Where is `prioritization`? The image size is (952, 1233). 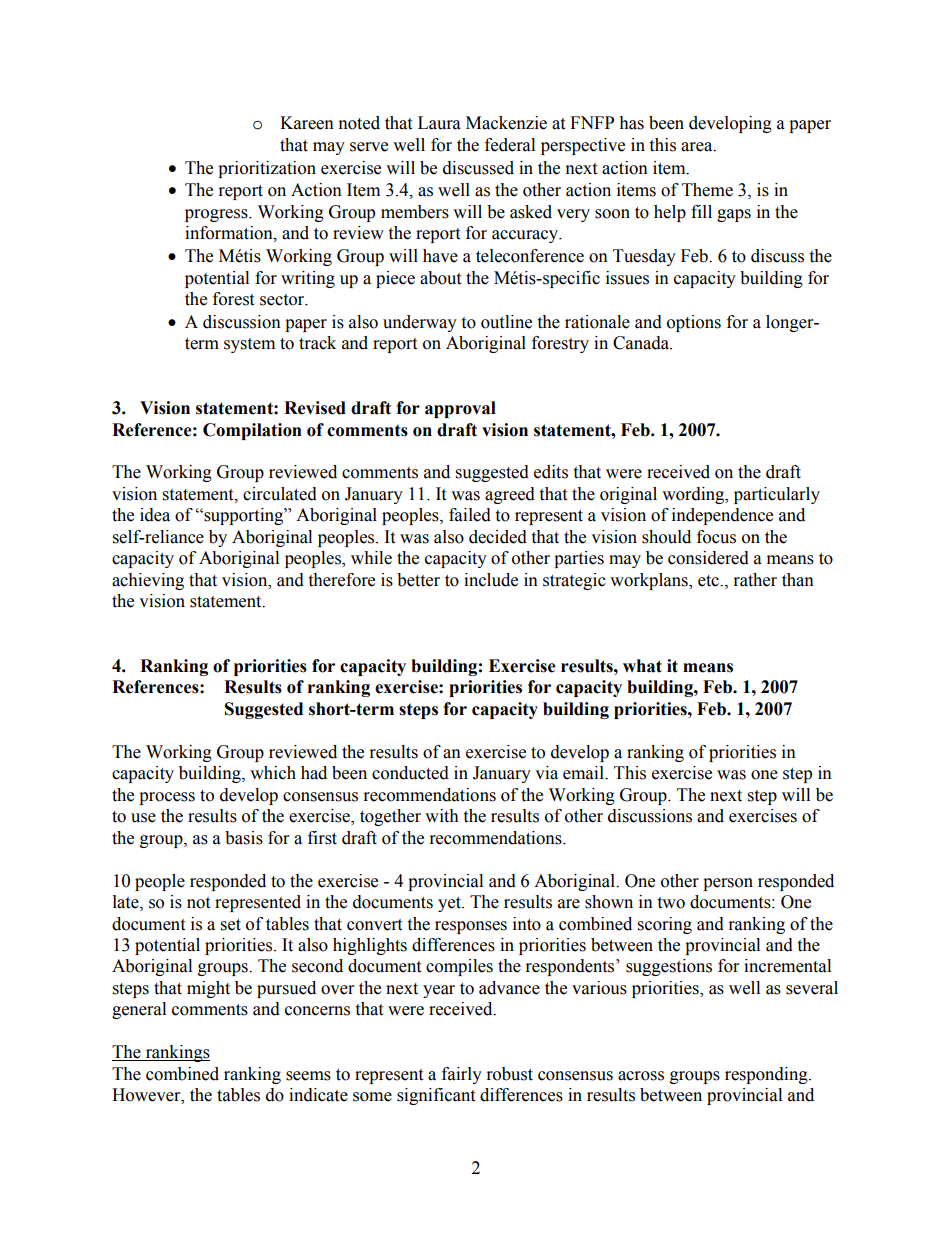 prioritization is located at coordinates (267, 169).
